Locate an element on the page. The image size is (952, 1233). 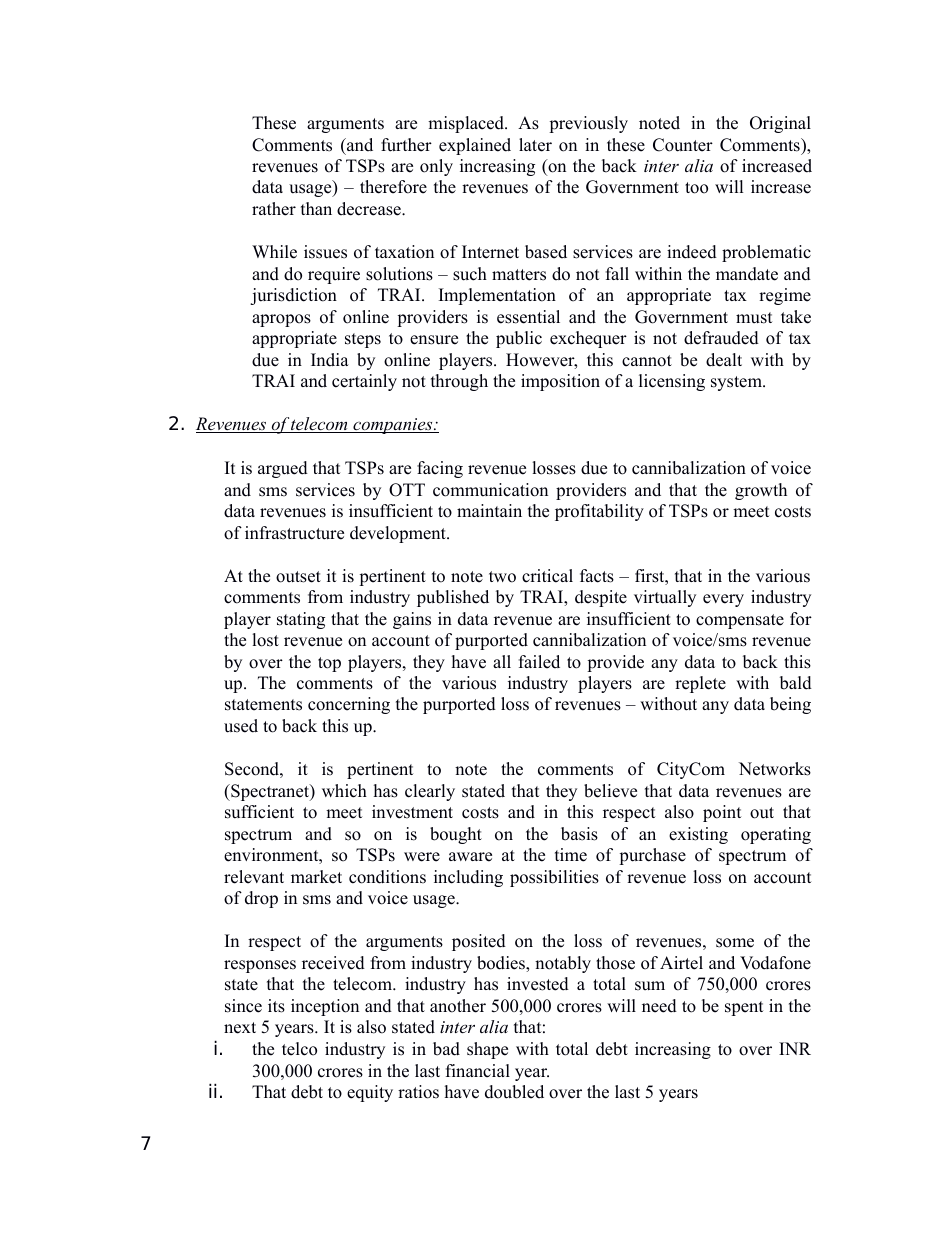
stating is located at coordinates (301, 620).
